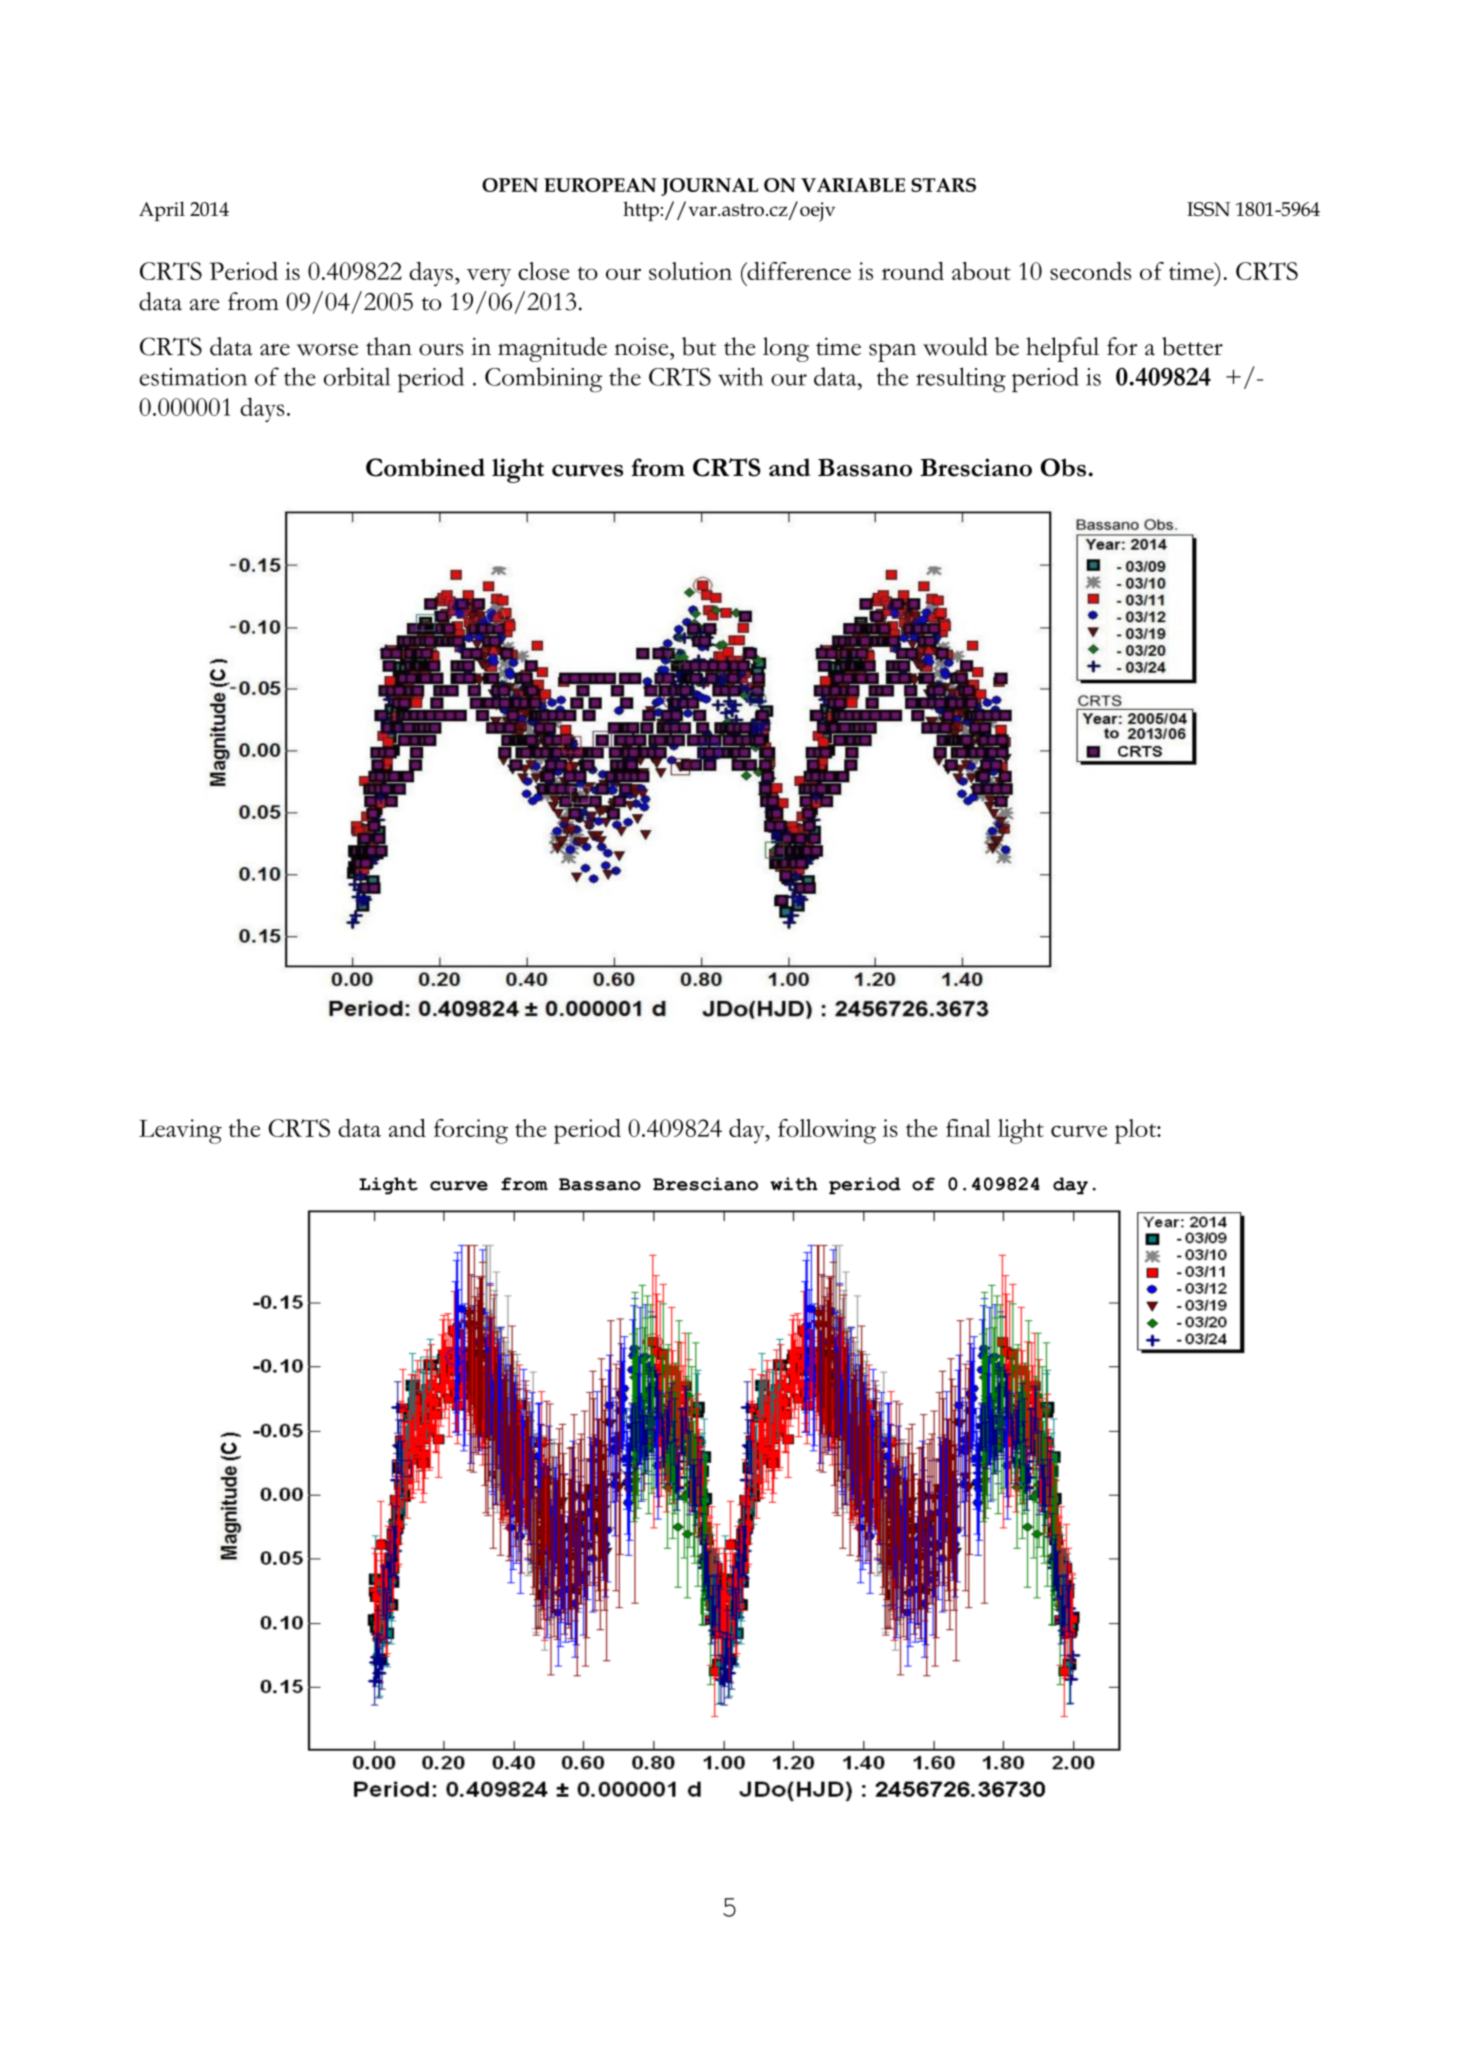 Image resolution: width=1459 pixels, height=2063 pixels. What do you see at coordinates (1208, 209) in the screenshot?
I see `ISSN` at bounding box center [1208, 209].
